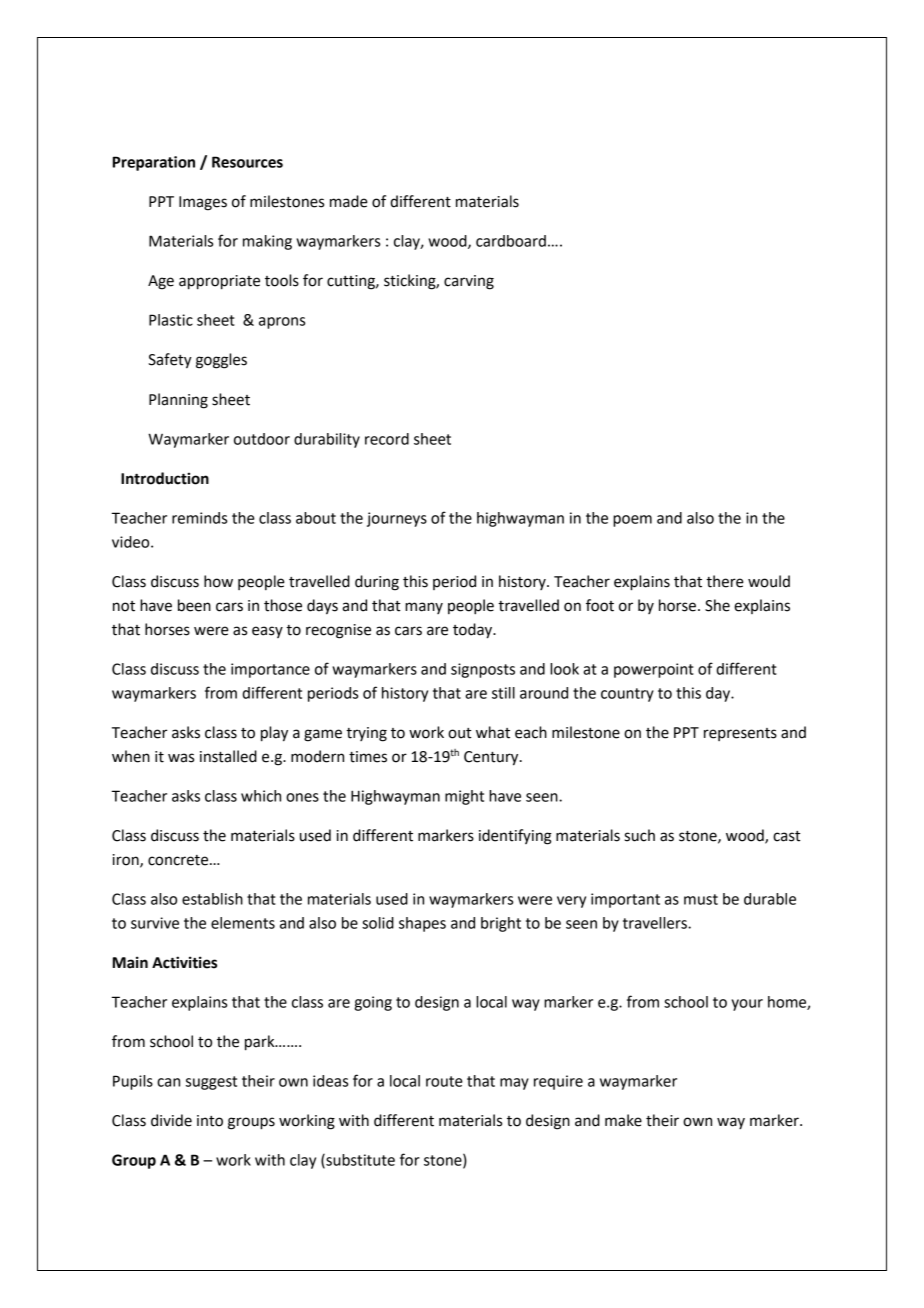 This page has width=924, height=1308. Describe the element at coordinates (511, 241) in the page. I see `cardboard` at that location.
